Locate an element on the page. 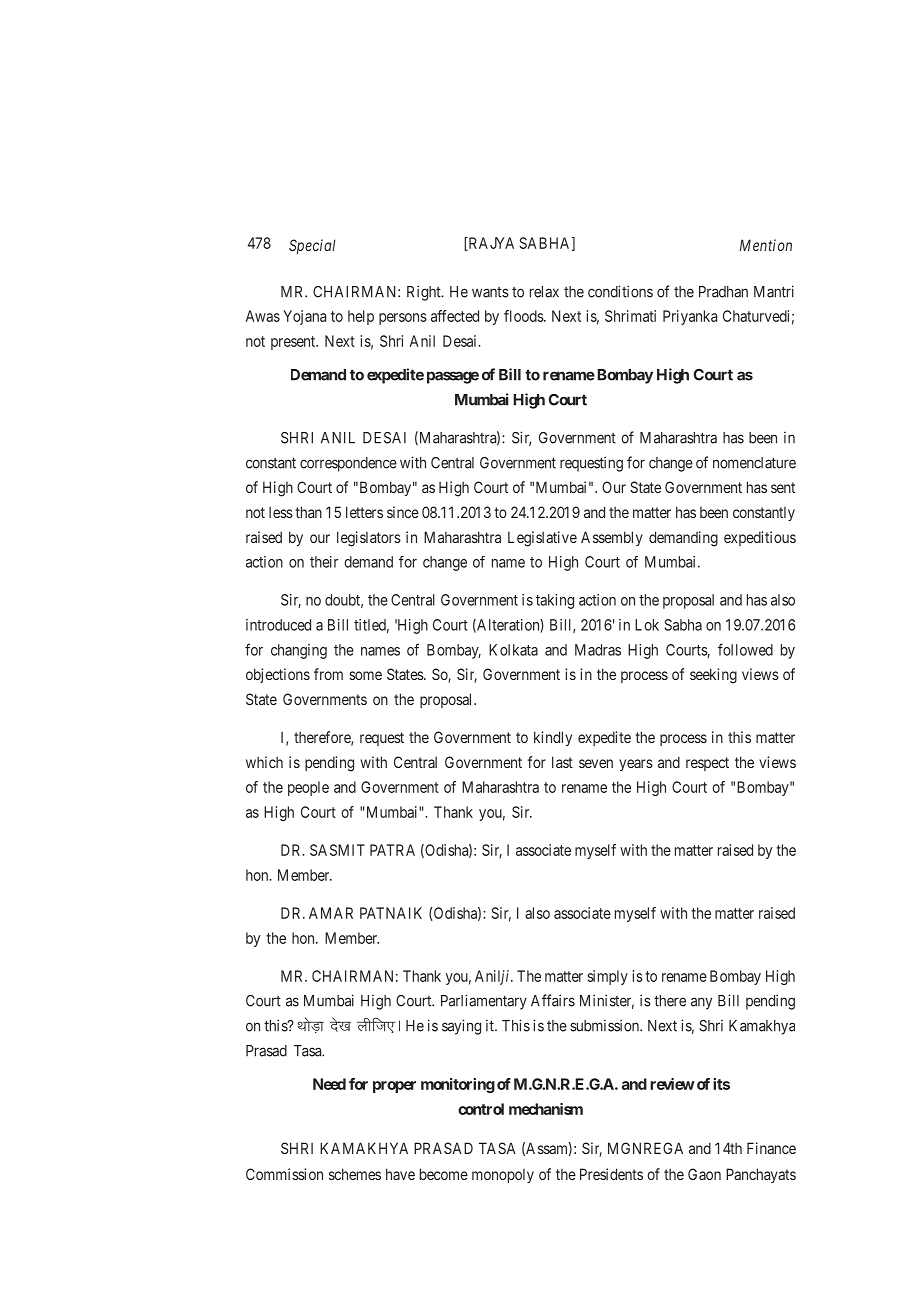 This image has width=924, height=1308. Special is located at coordinates (312, 246).
